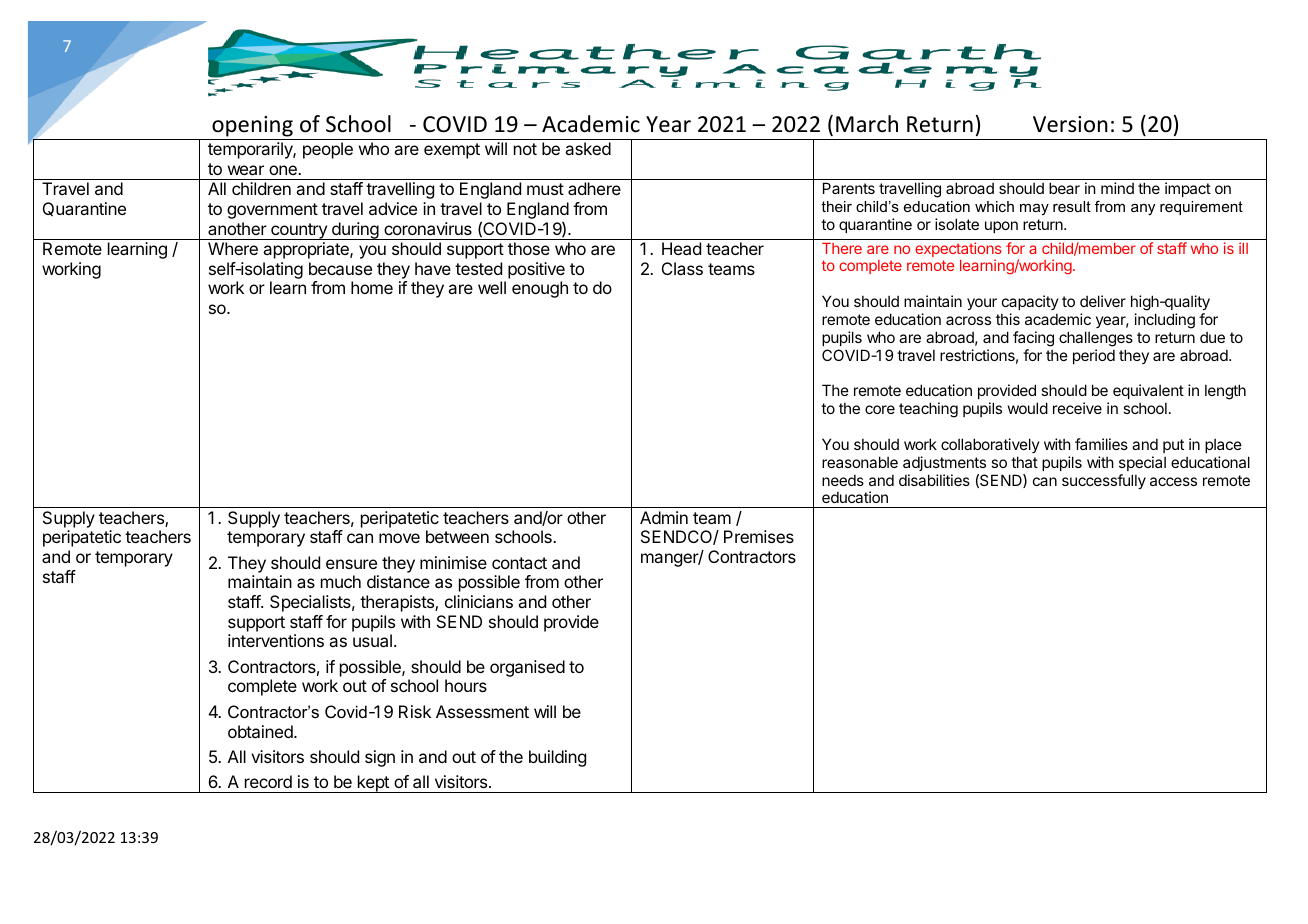 The height and width of the screenshot is (924, 1308). Describe the element at coordinates (557, 758) in the screenshot. I see `building` at that location.
